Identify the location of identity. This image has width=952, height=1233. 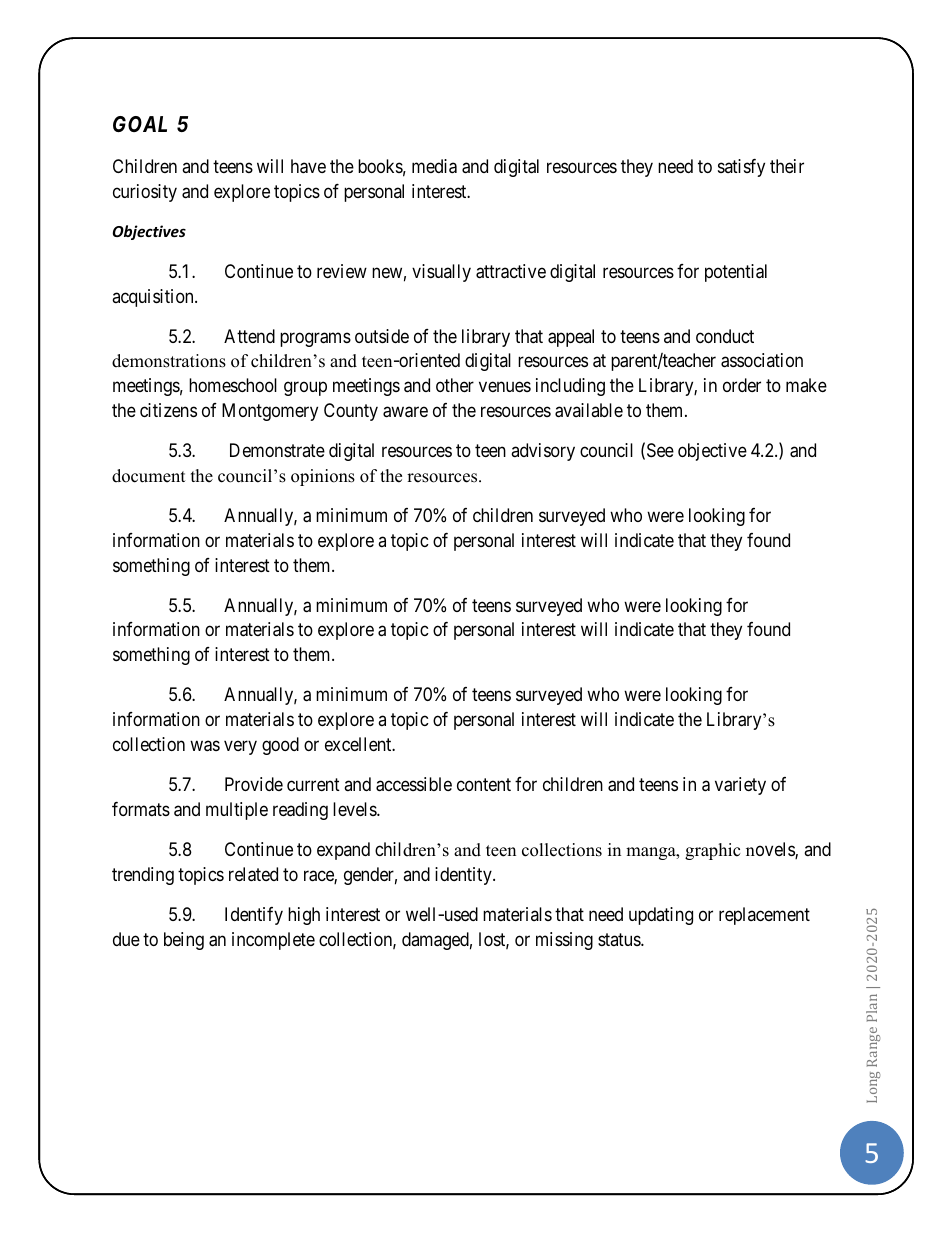
(464, 876).
